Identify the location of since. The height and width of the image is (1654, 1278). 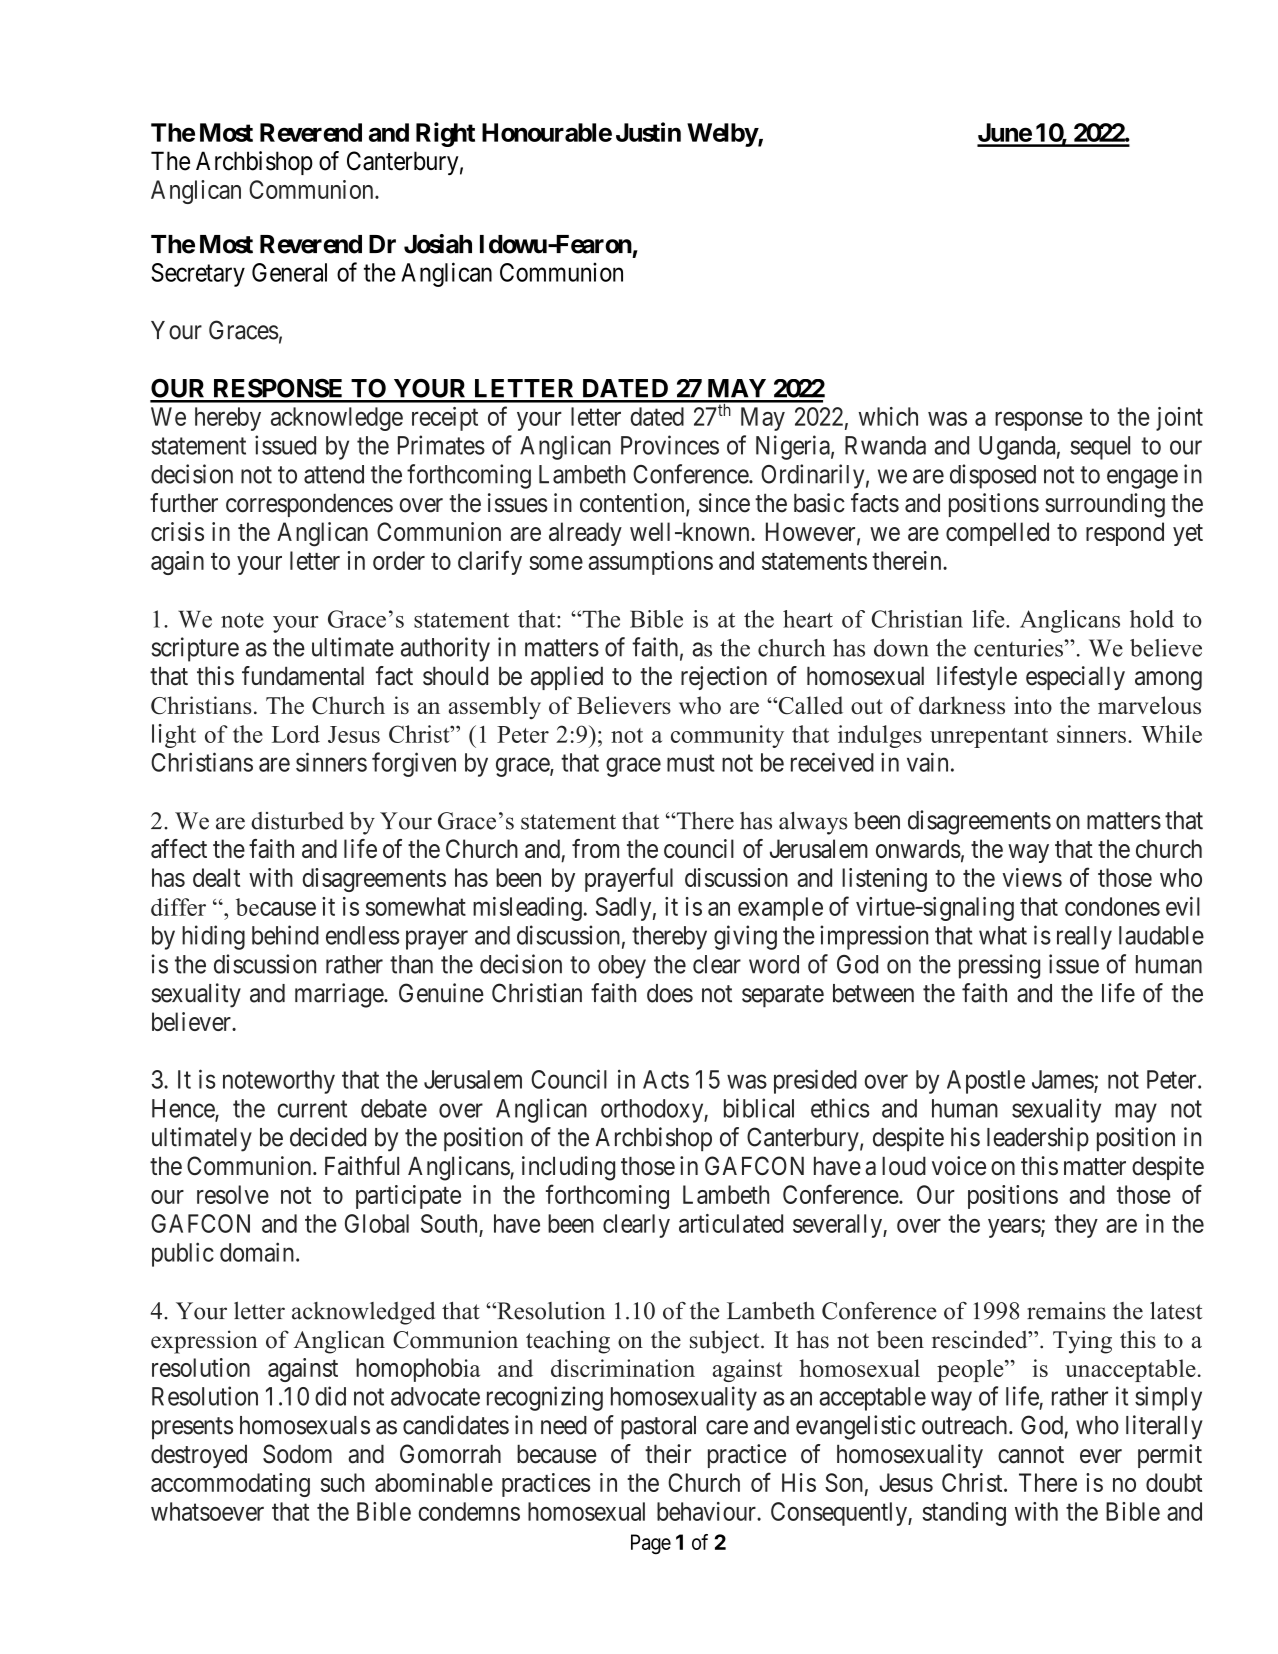
(724, 503).
